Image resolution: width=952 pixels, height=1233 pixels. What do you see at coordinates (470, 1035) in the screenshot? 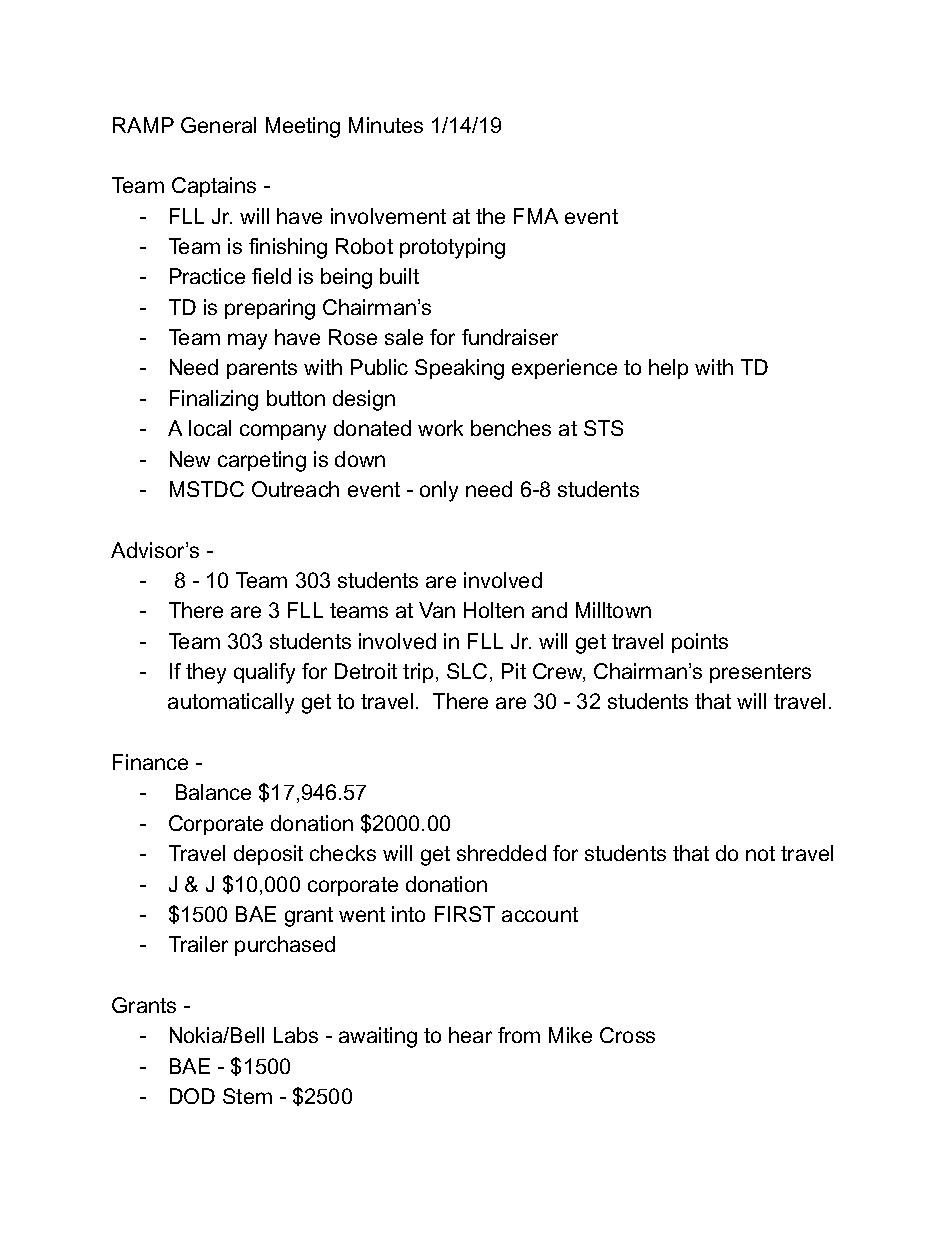
I see `hear` at bounding box center [470, 1035].
